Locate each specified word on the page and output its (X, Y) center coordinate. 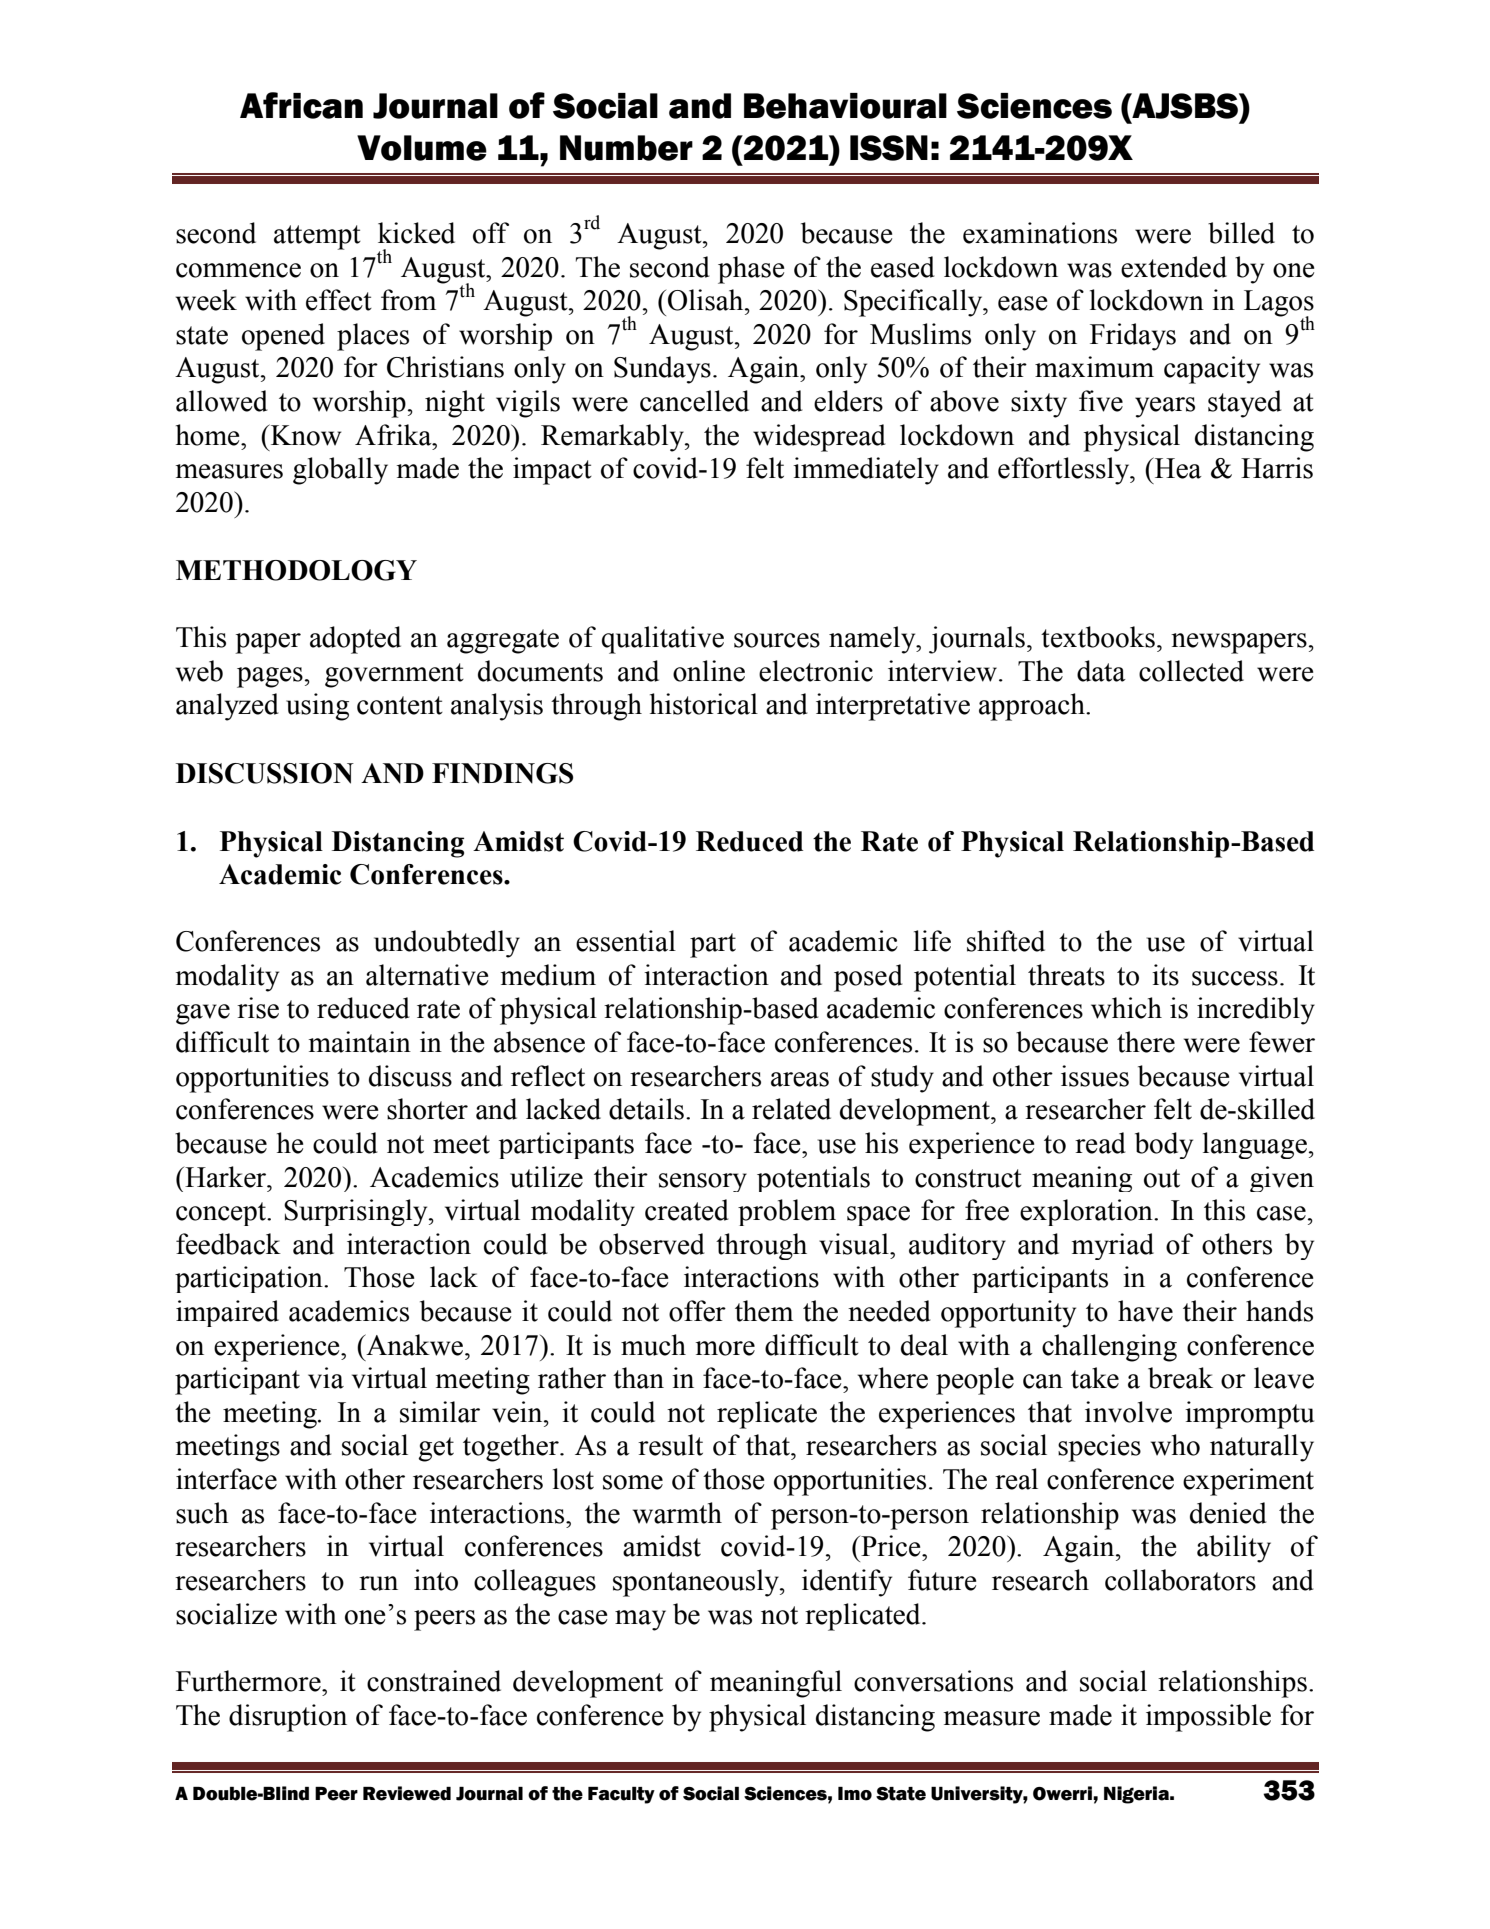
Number (626, 148)
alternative (427, 975)
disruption (288, 1718)
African (301, 105)
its (1165, 975)
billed (1241, 233)
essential (626, 941)
